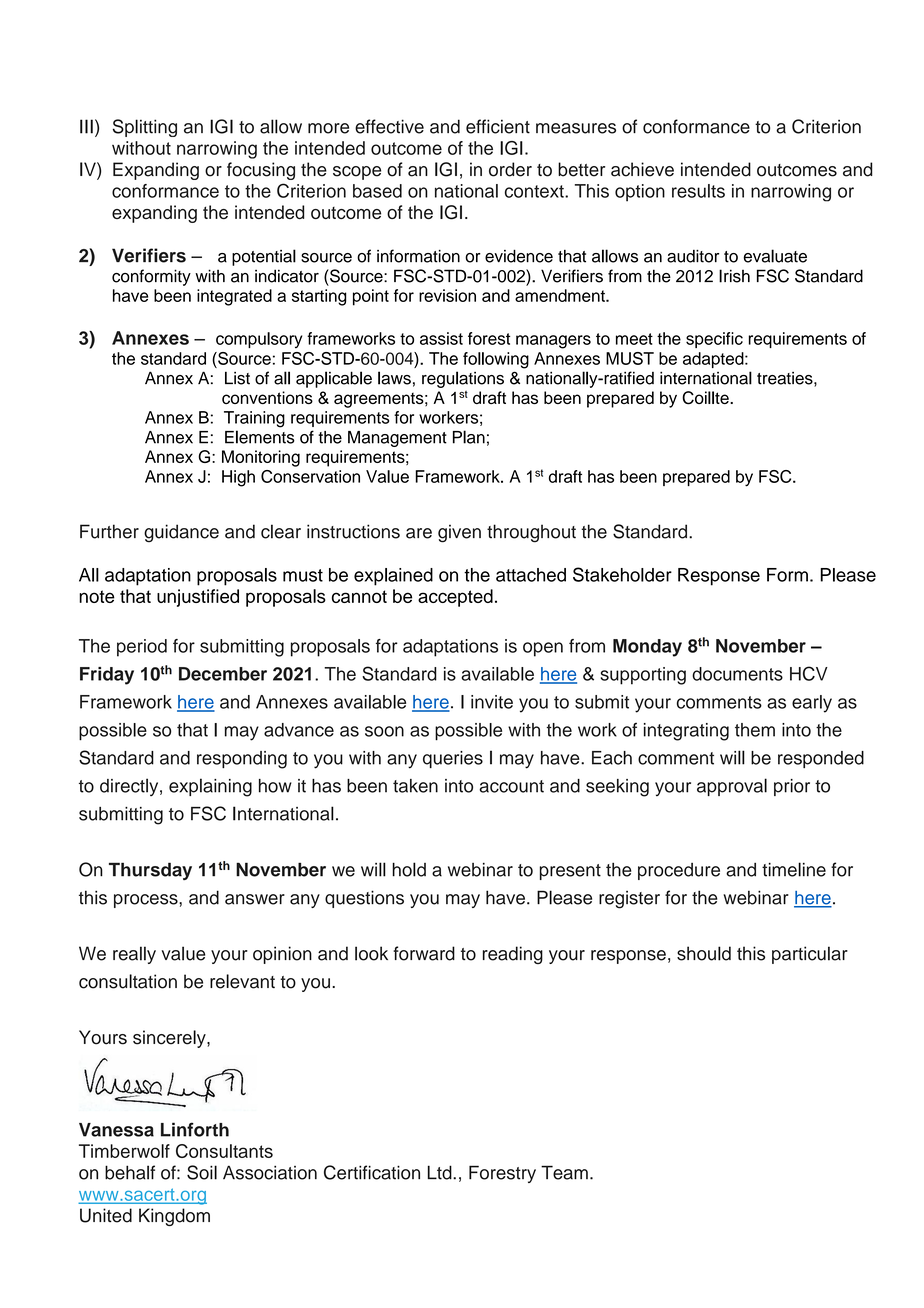 This image has height=1308, width=924. What do you see at coordinates (150, 871) in the image?
I see `Thursday` at bounding box center [150, 871].
